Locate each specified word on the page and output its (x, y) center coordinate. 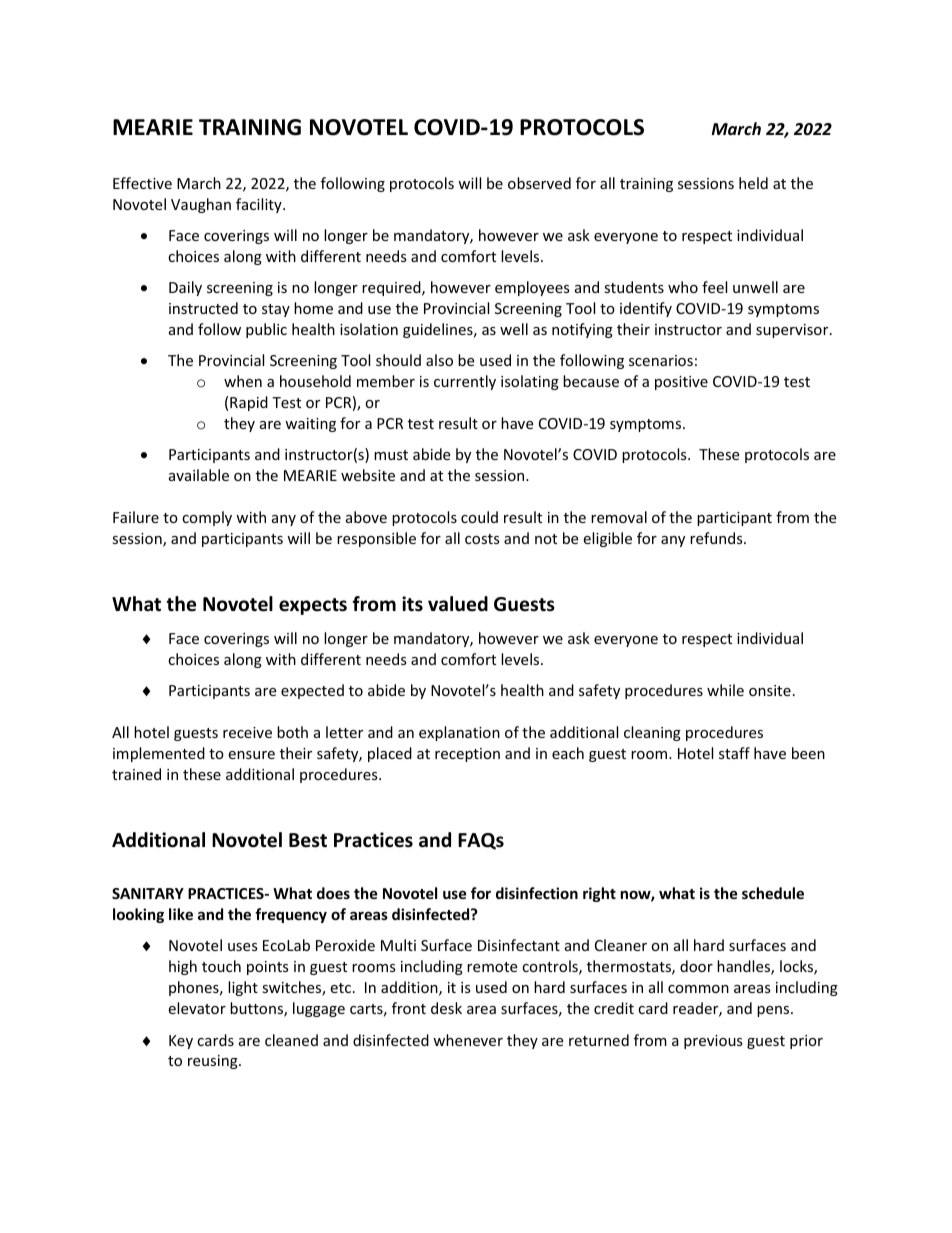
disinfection (537, 893)
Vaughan (201, 205)
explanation (459, 733)
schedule (773, 893)
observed (539, 183)
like (181, 914)
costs (482, 539)
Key (181, 1042)
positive (681, 383)
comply (207, 518)
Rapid (249, 403)
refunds (717, 538)
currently (465, 382)
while (725, 690)
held (753, 183)
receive (247, 732)
